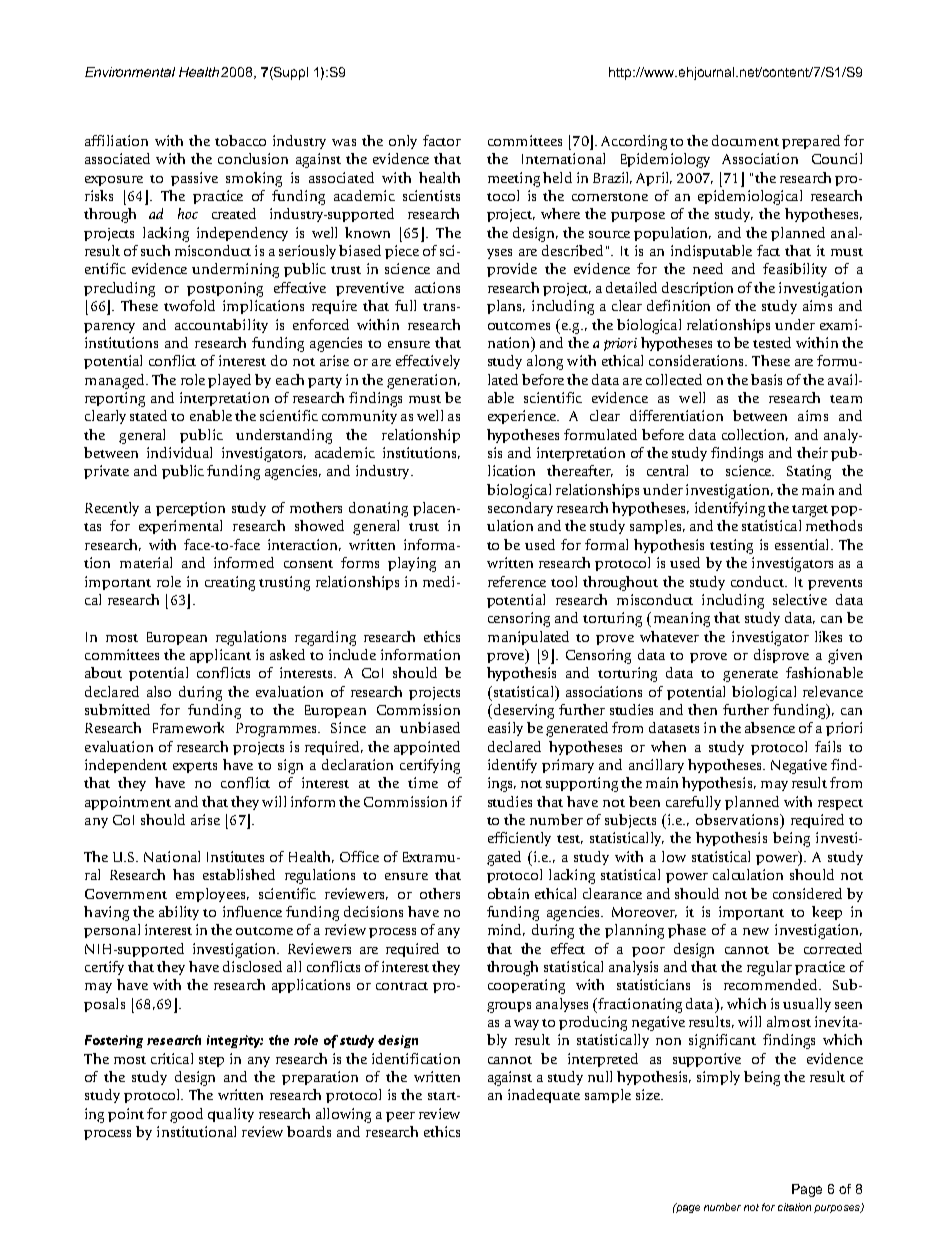 This document has height=1237, width=952. What do you see at coordinates (766, 379) in the document?
I see `basis` at bounding box center [766, 379].
